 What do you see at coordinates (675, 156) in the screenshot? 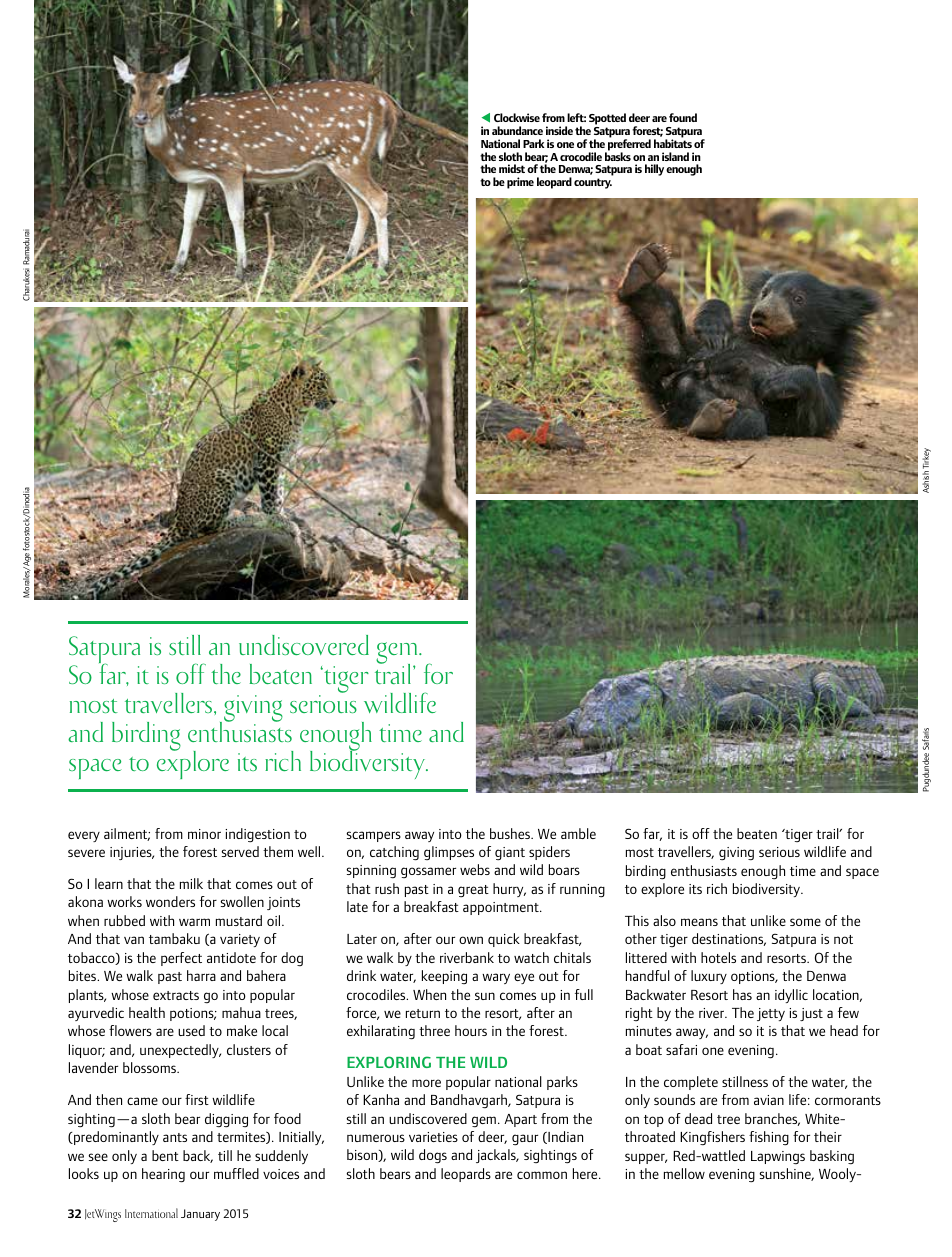
I see `island` at bounding box center [675, 156].
